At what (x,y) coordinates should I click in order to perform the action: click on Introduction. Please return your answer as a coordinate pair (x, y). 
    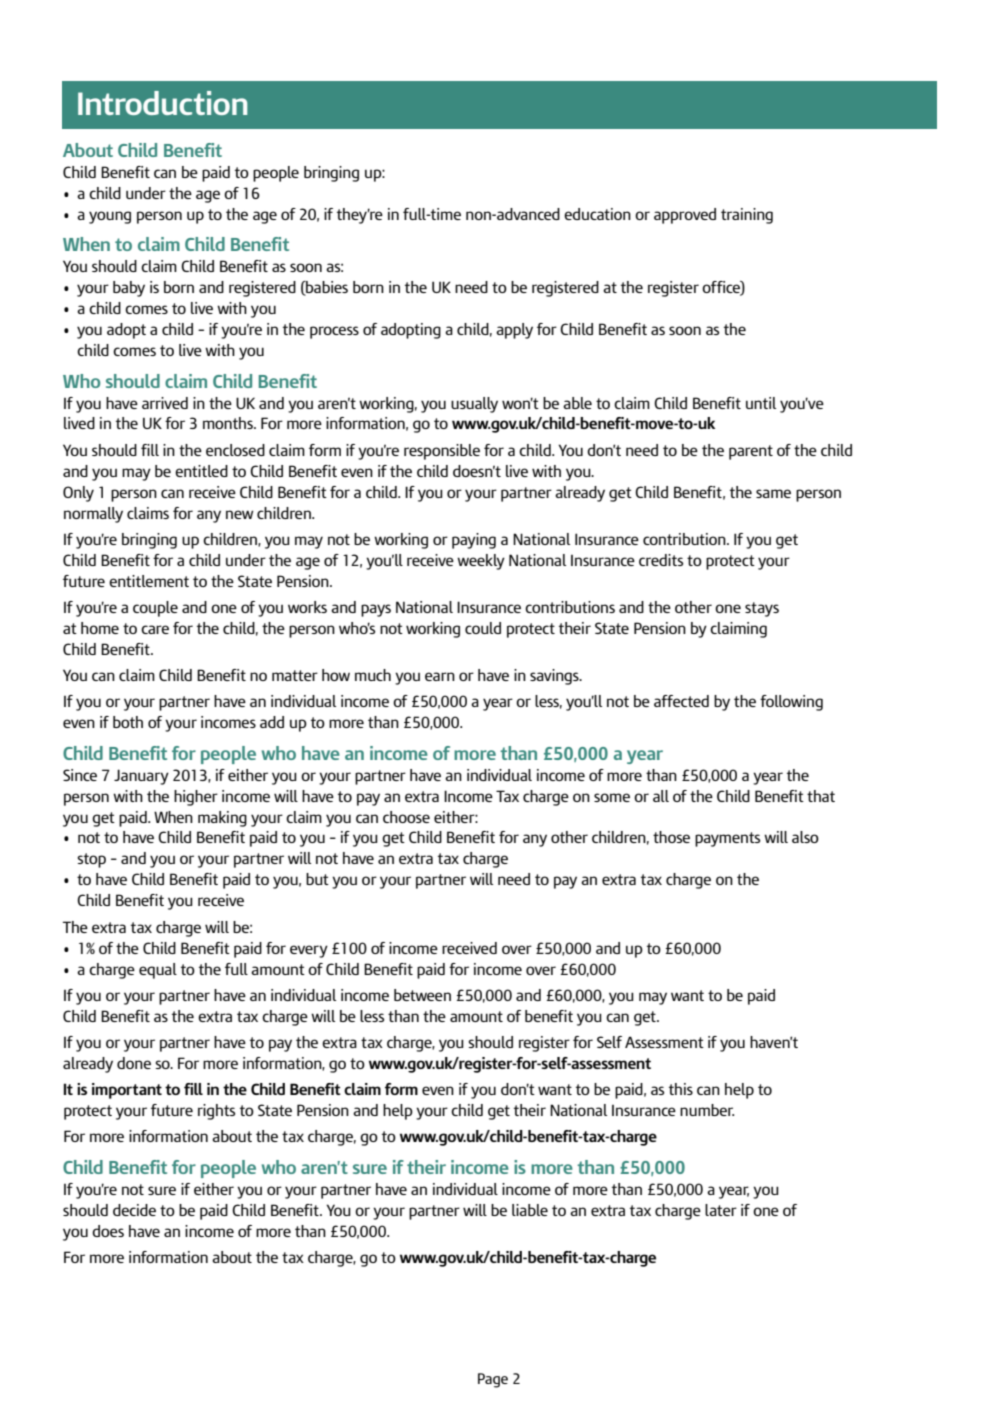
    Looking at the image, I should click on (162, 103).
